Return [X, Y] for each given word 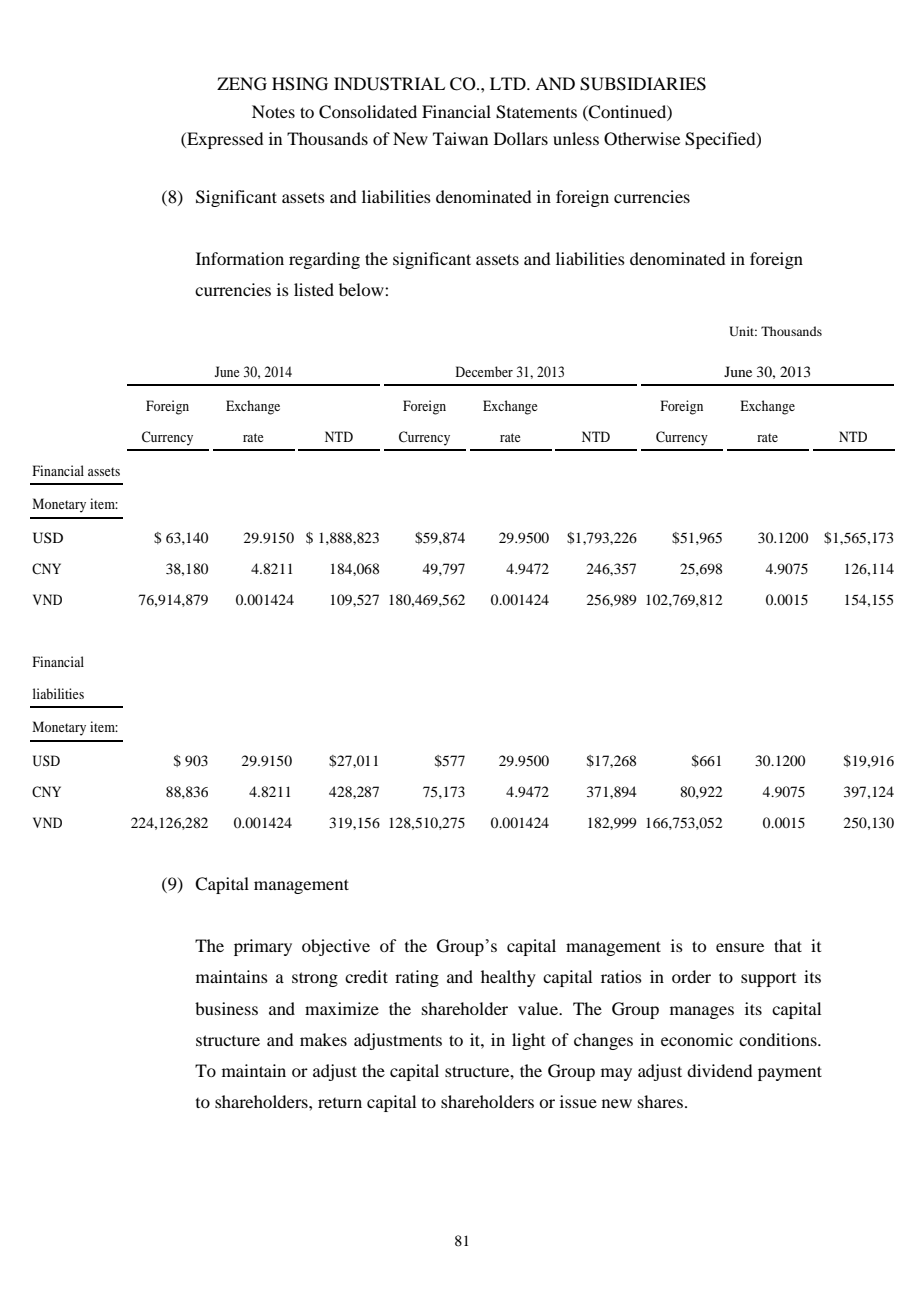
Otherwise [642, 139]
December [484, 371]
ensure [740, 947]
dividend [719, 1070]
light [528, 1041]
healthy [508, 978]
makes [323, 1039]
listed [314, 289]
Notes [273, 111]
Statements [536, 112]
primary [263, 947]
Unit [743, 331]
